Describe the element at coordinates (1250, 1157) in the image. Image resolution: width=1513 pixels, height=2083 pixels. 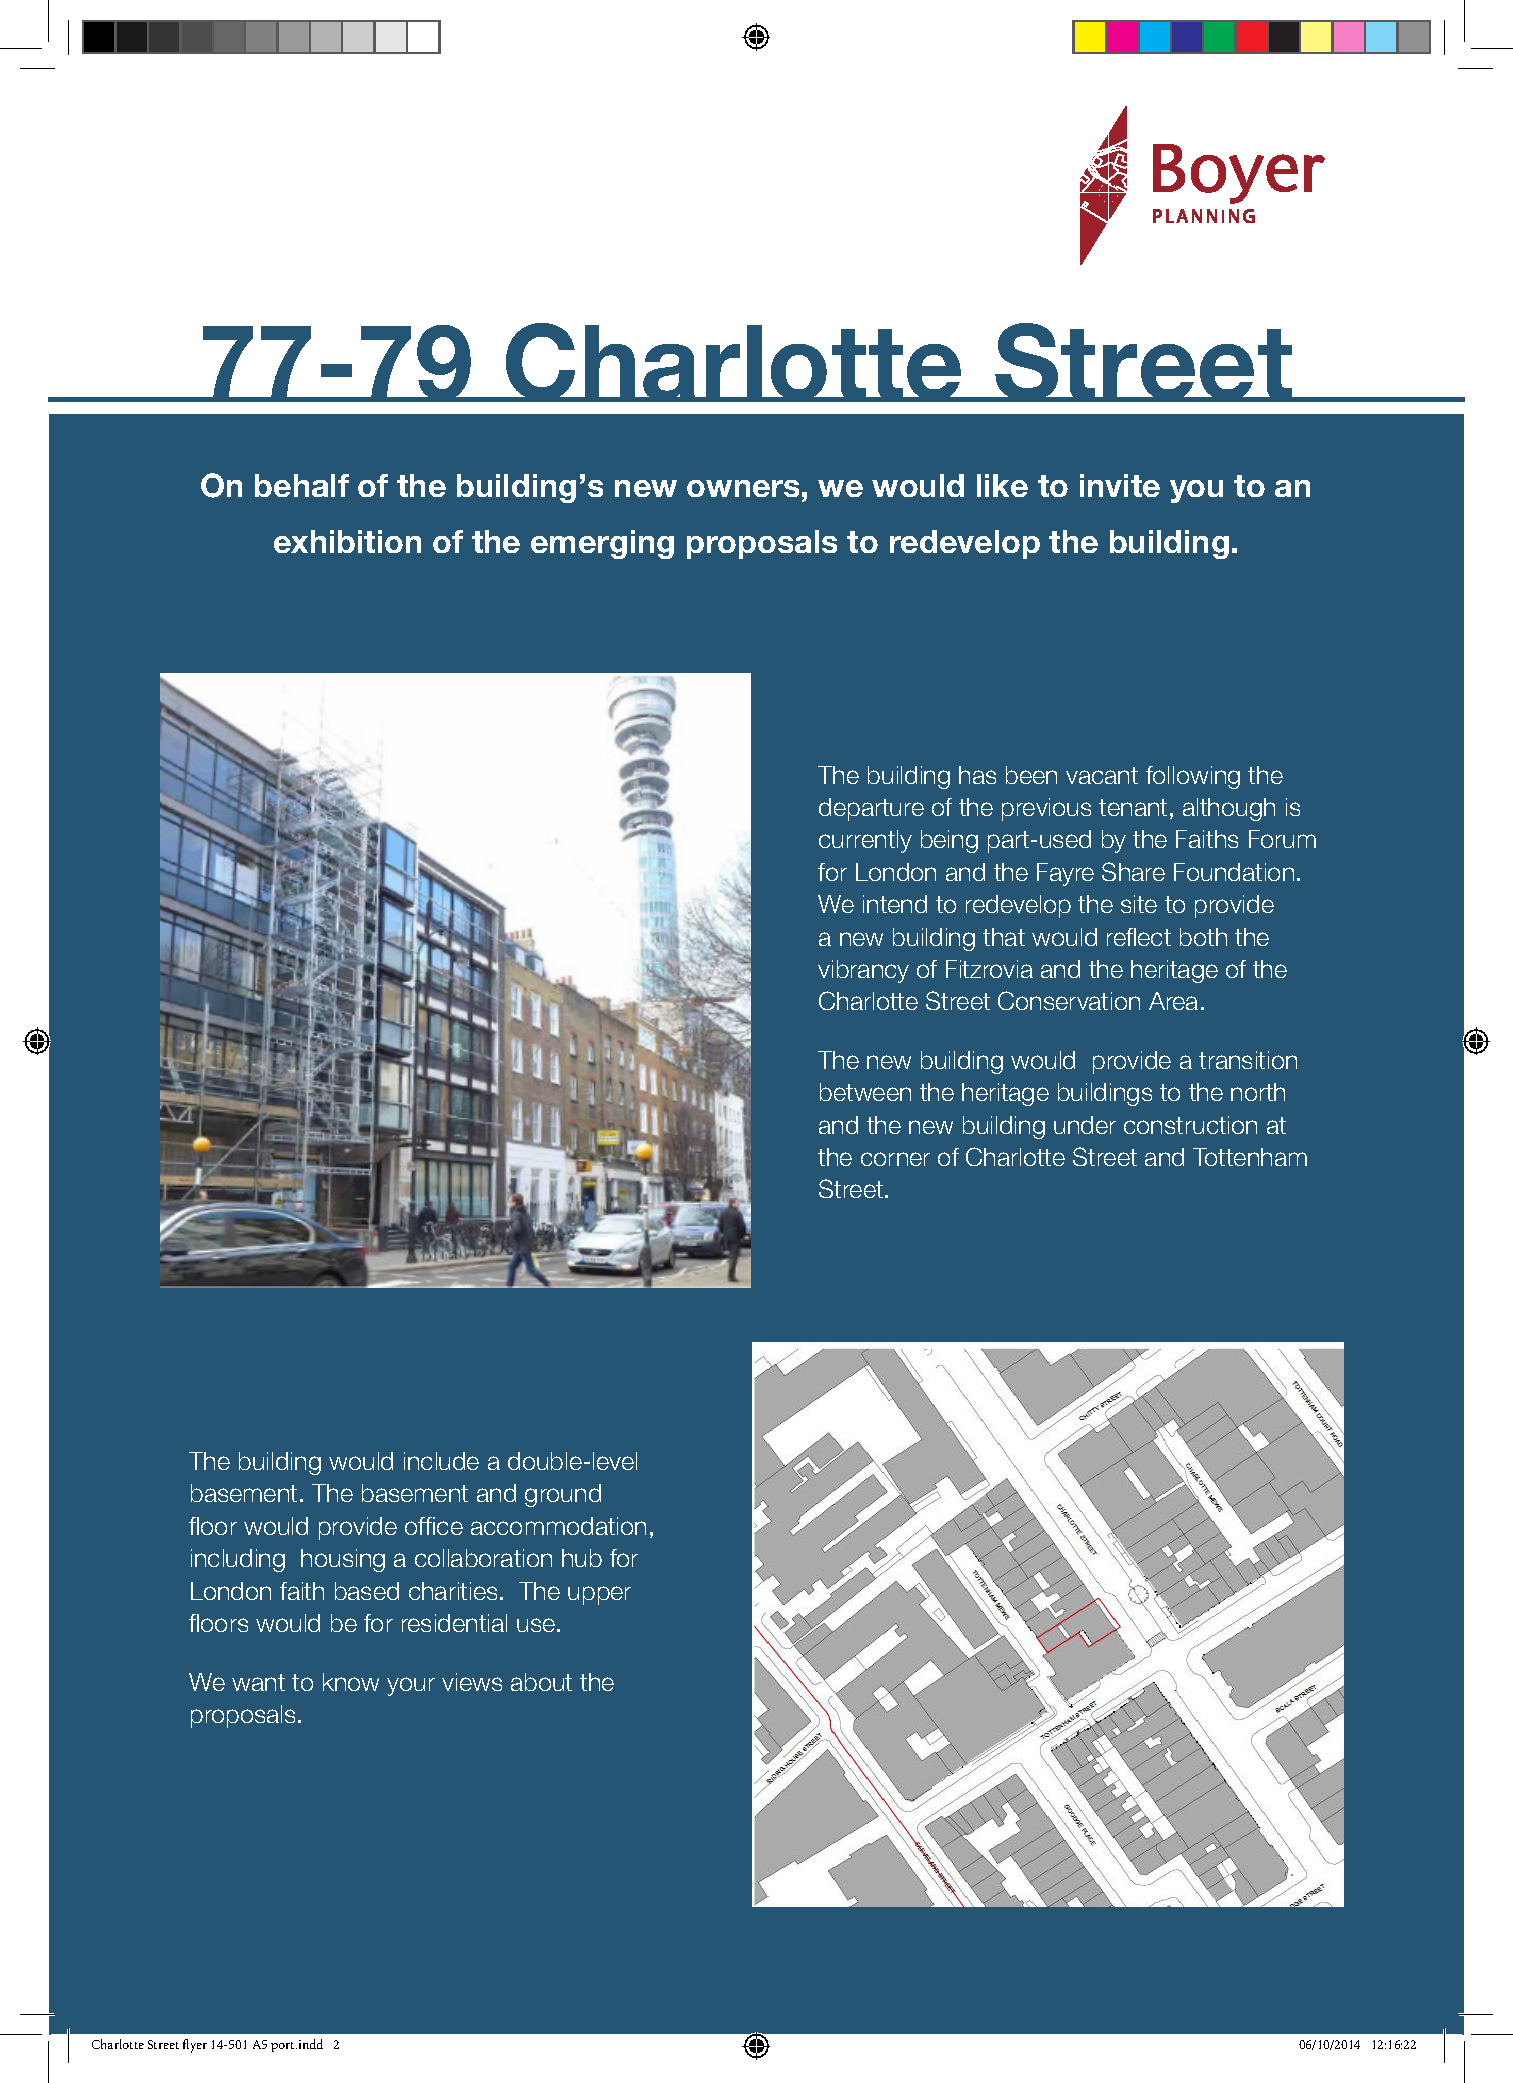
I see `Tottenham` at that location.
